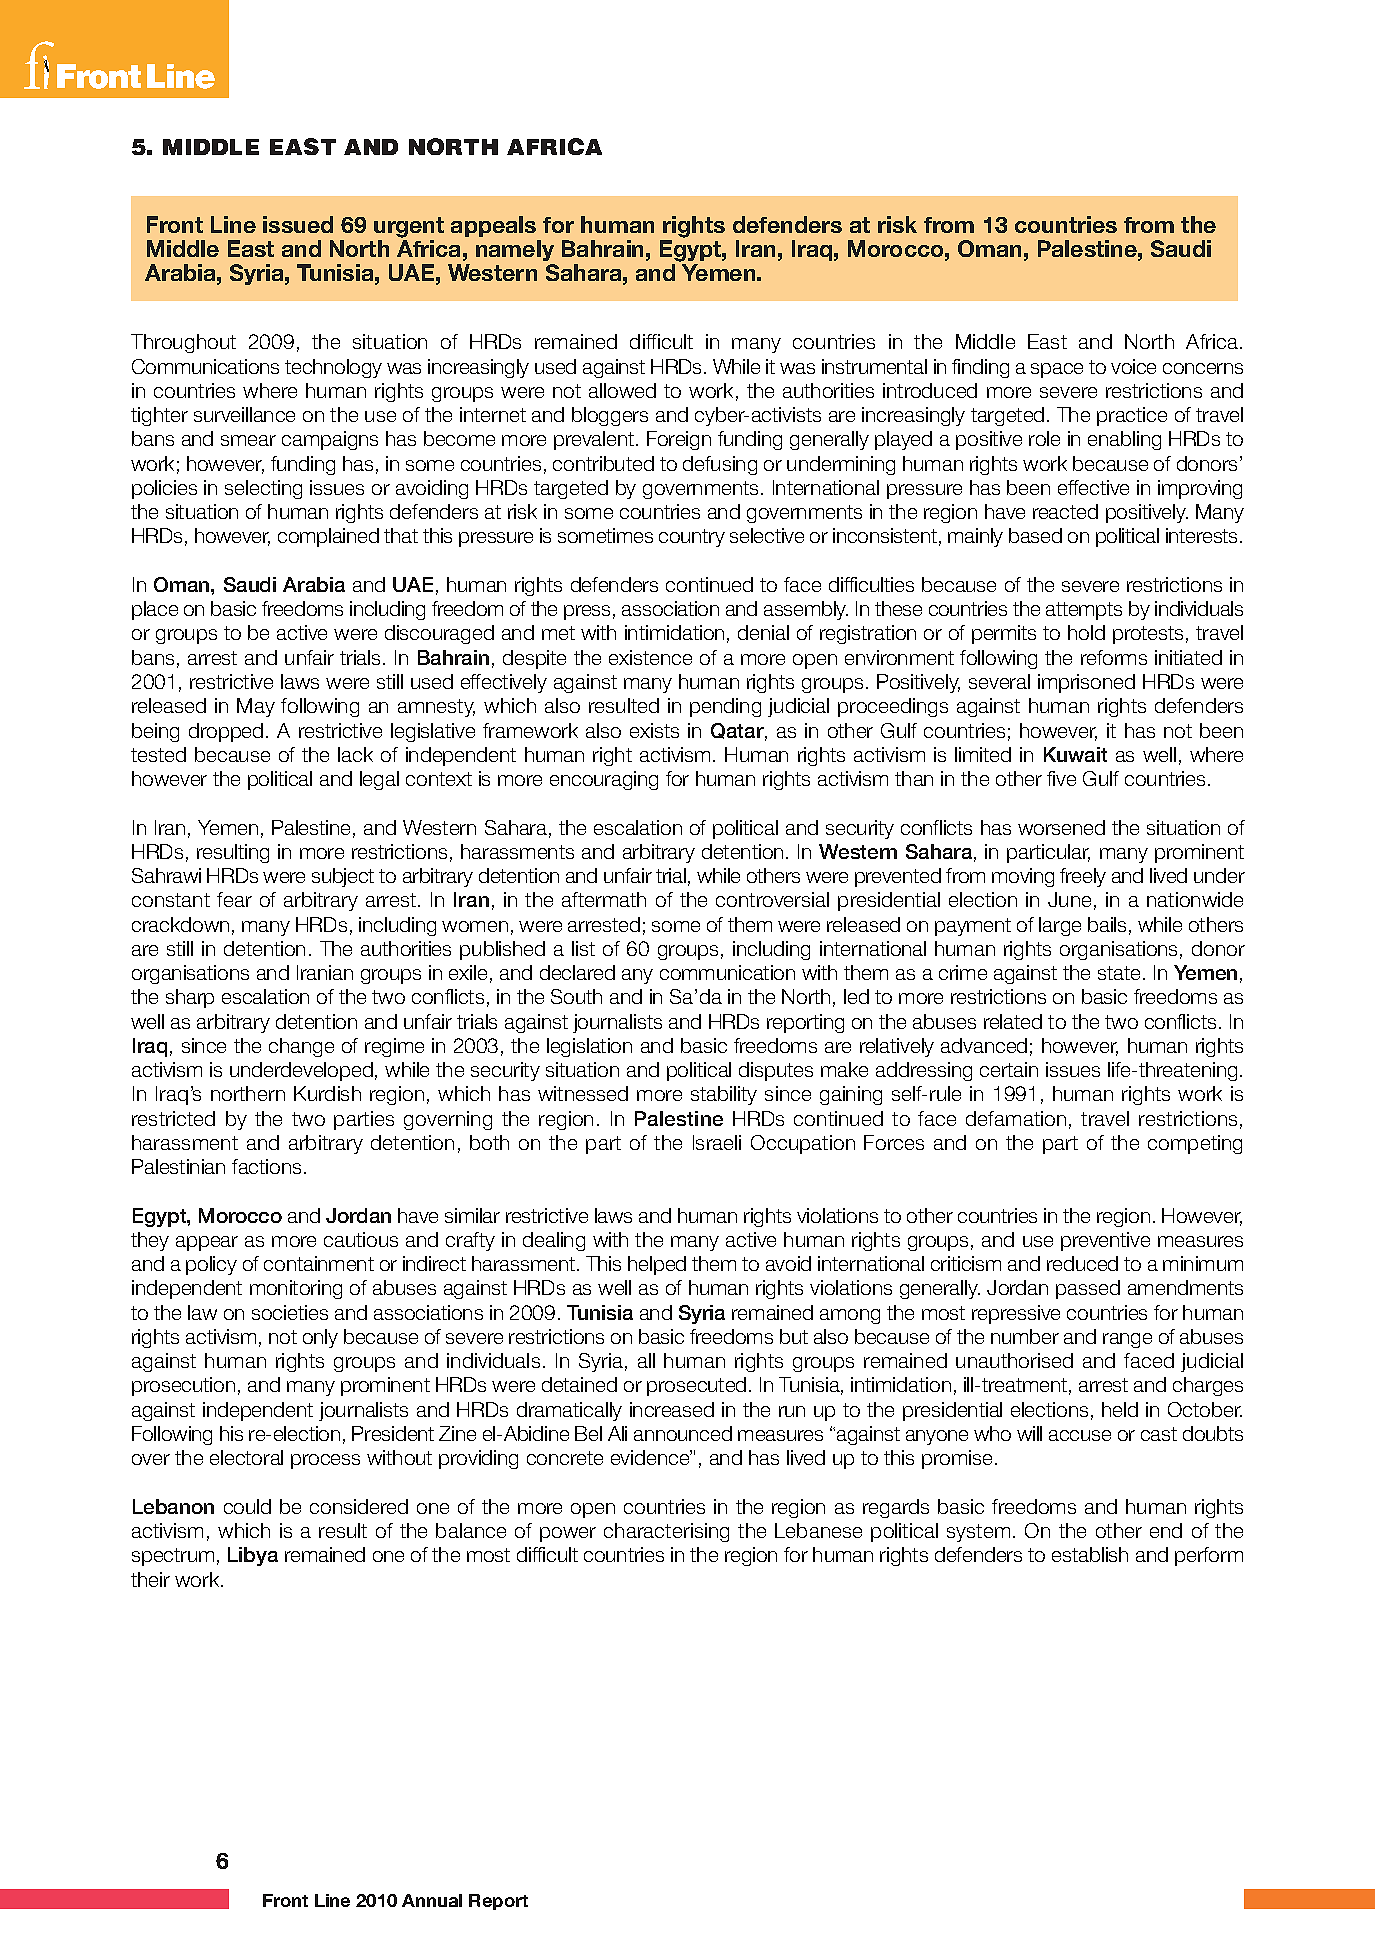  What do you see at coordinates (622, 390) in the screenshot?
I see `allowed` at bounding box center [622, 390].
